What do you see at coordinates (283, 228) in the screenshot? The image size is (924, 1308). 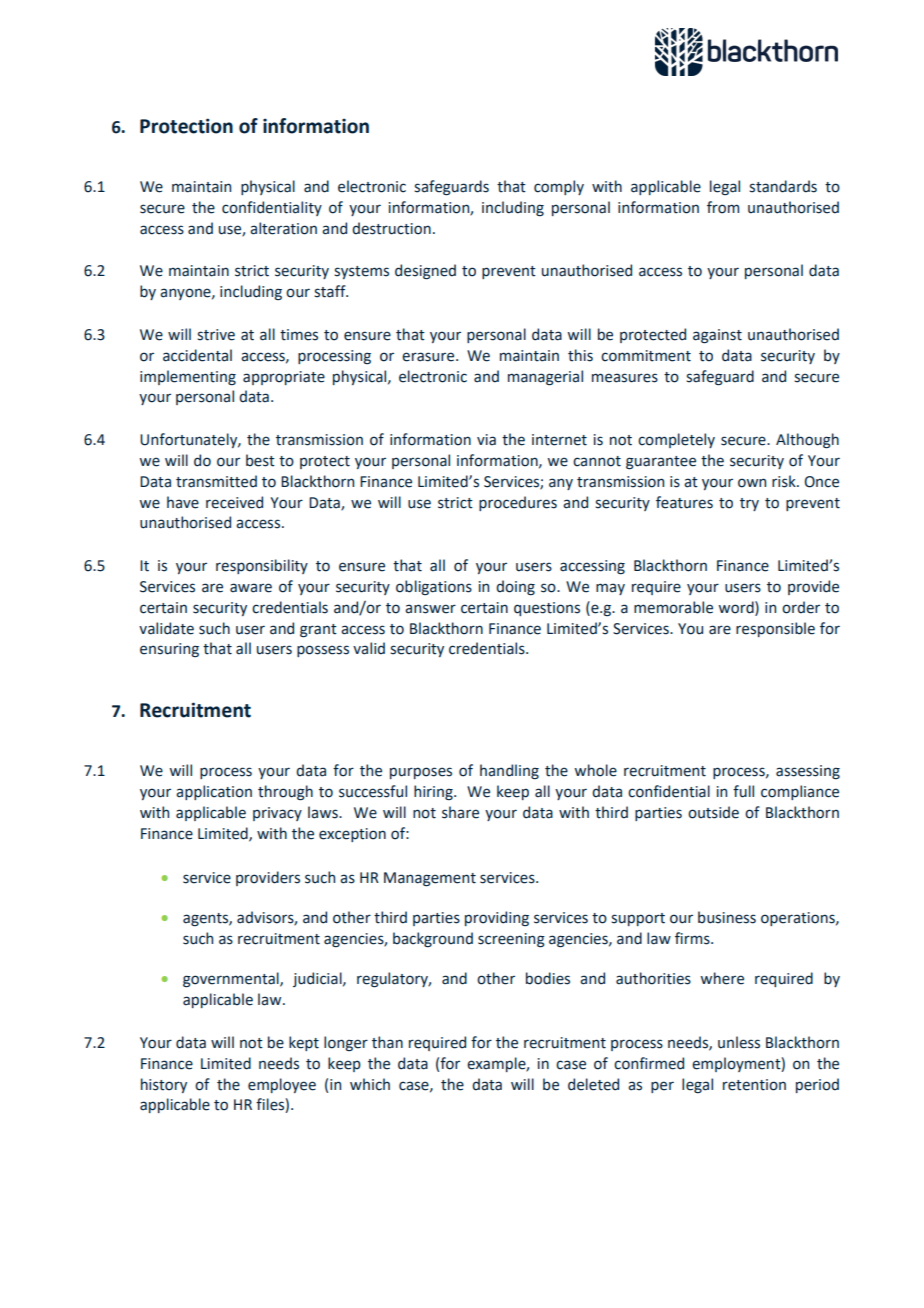 I see `alteration` at bounding box center [283, 228].
